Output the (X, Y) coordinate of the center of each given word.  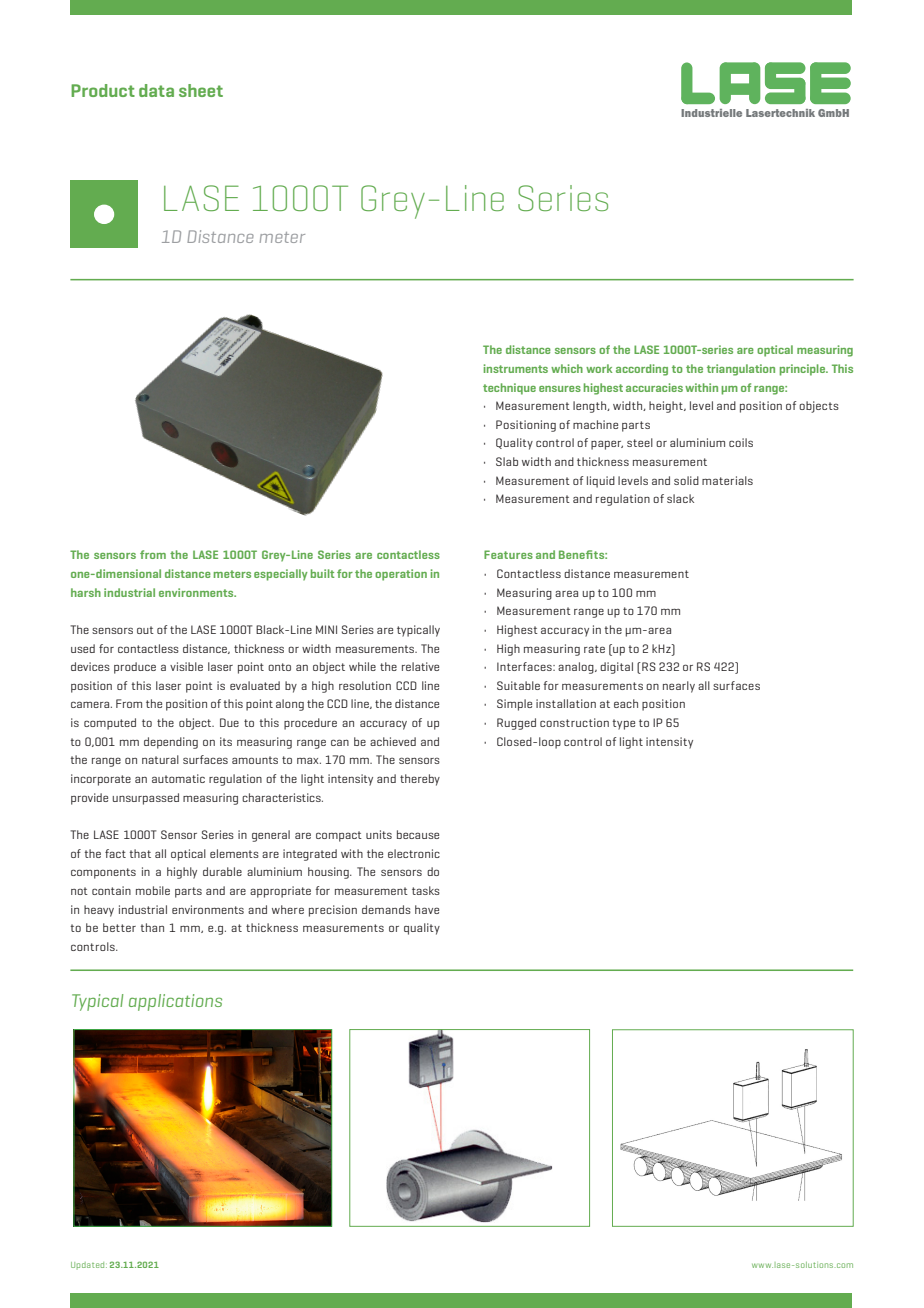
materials (727, 480)
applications (175, 1002)
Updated (89, 1265)
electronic (414, 853)
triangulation (741, 370)
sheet (201, 90)
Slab (507, 461)
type (623, 724)
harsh (86, 592)
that (140, 853)
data (156, 90)
